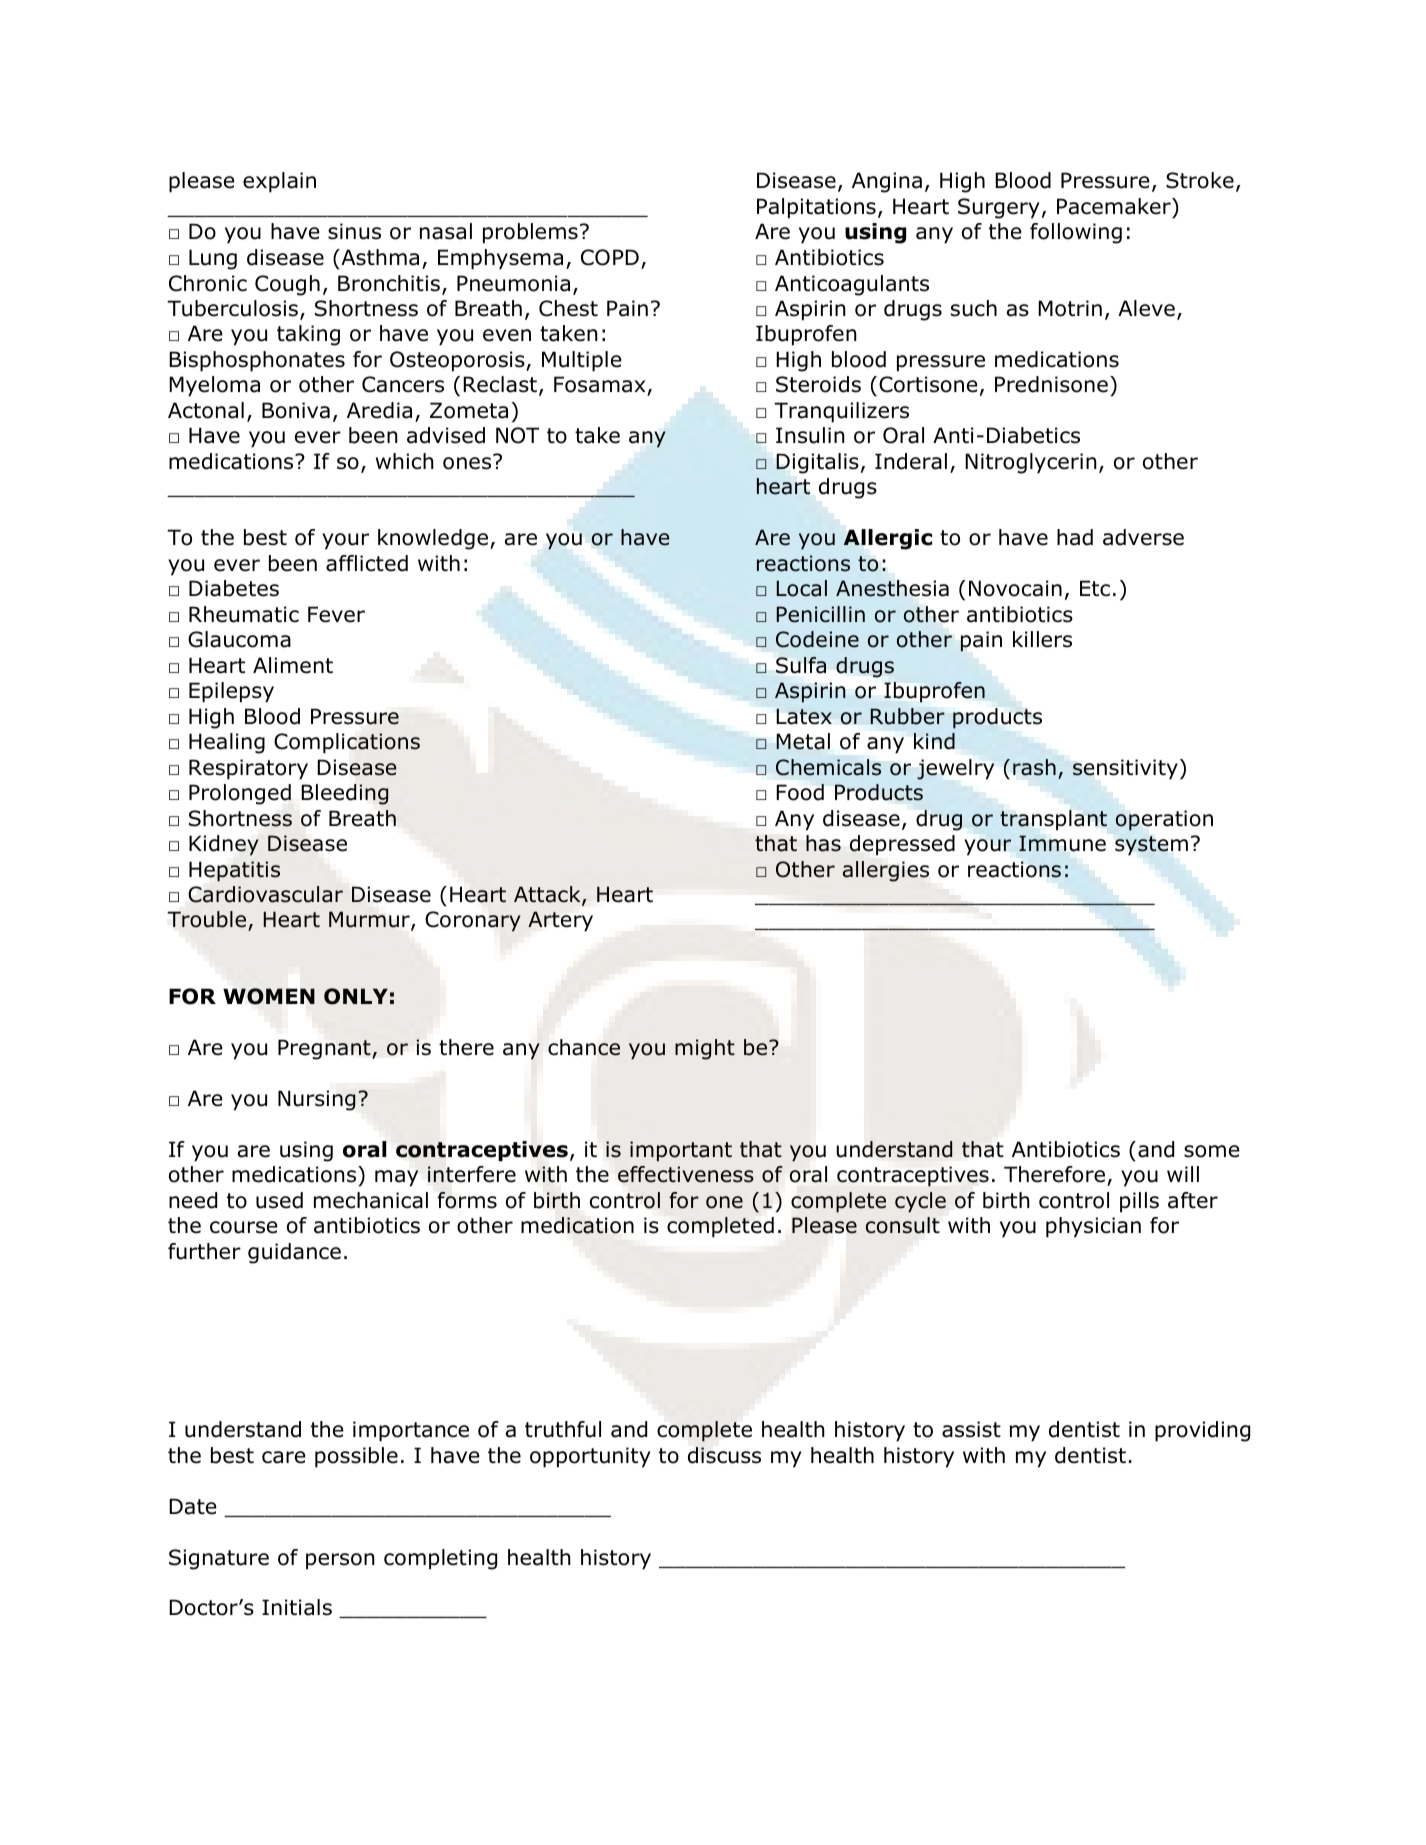  What do you see at coordinates (681, 1151) in the screenshot?
I see `important` at bounding box center [681, 1151].
